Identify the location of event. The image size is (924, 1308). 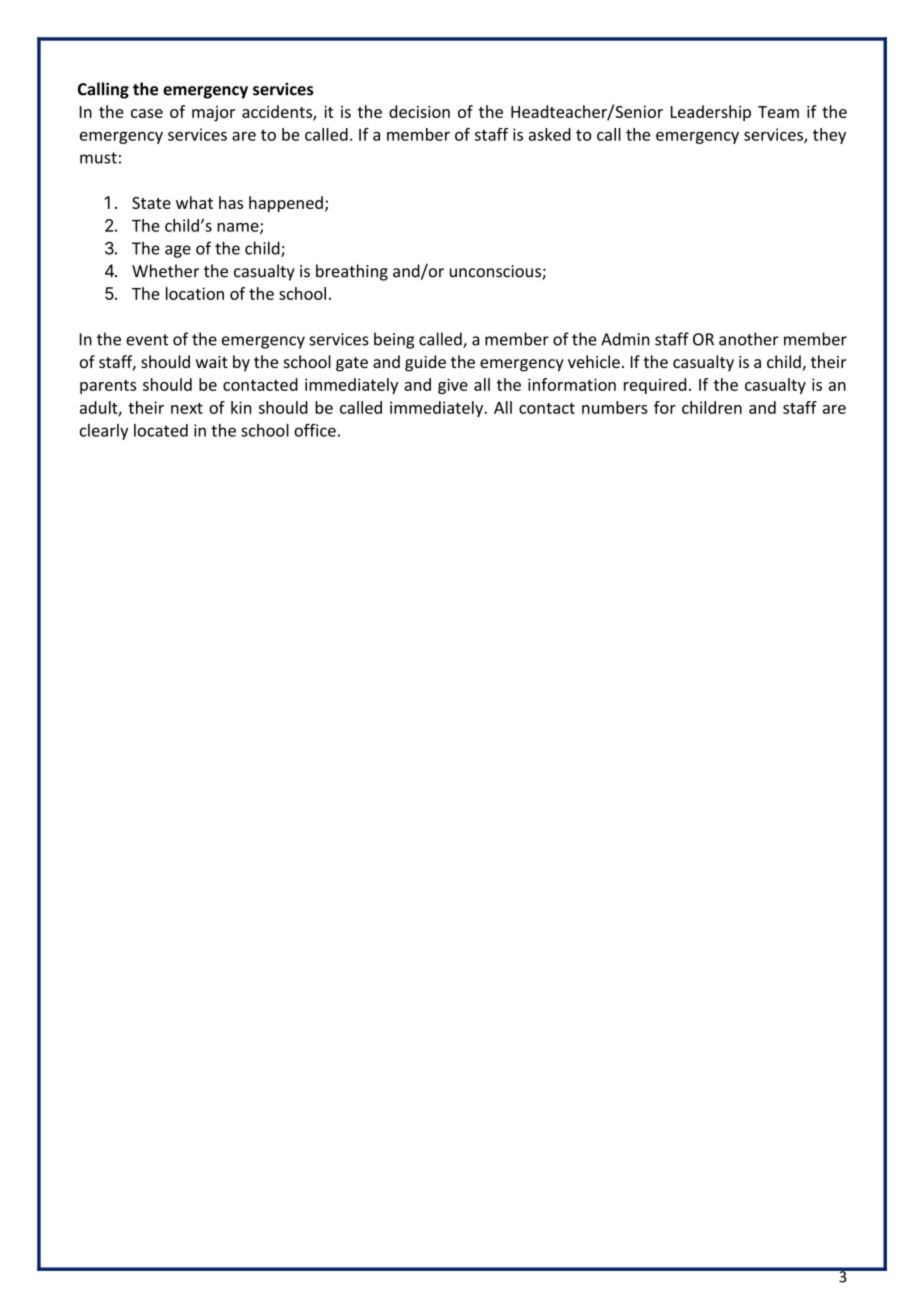
(147, 340).
